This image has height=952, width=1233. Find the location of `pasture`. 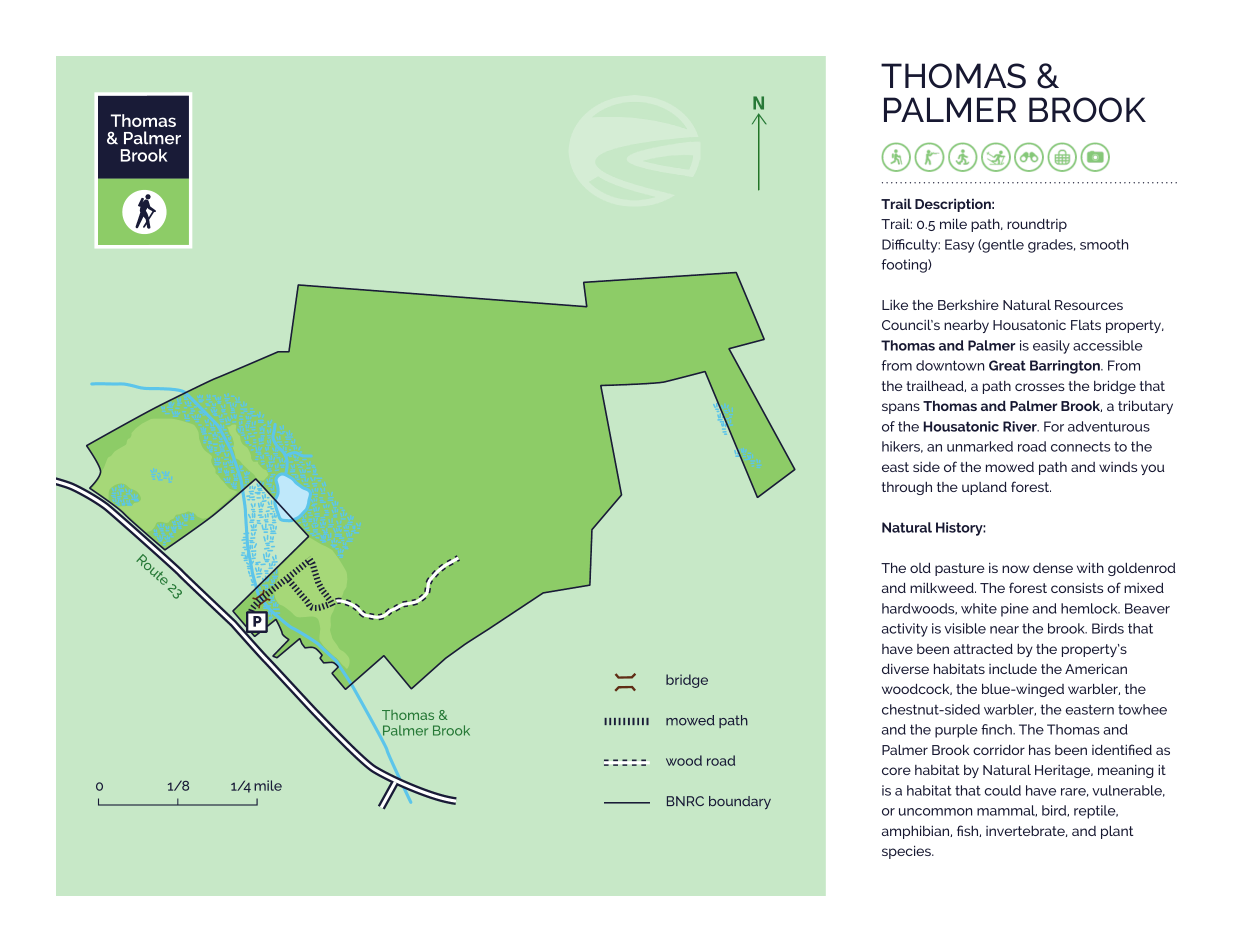

pasture is located at coordinates (959, 569).
